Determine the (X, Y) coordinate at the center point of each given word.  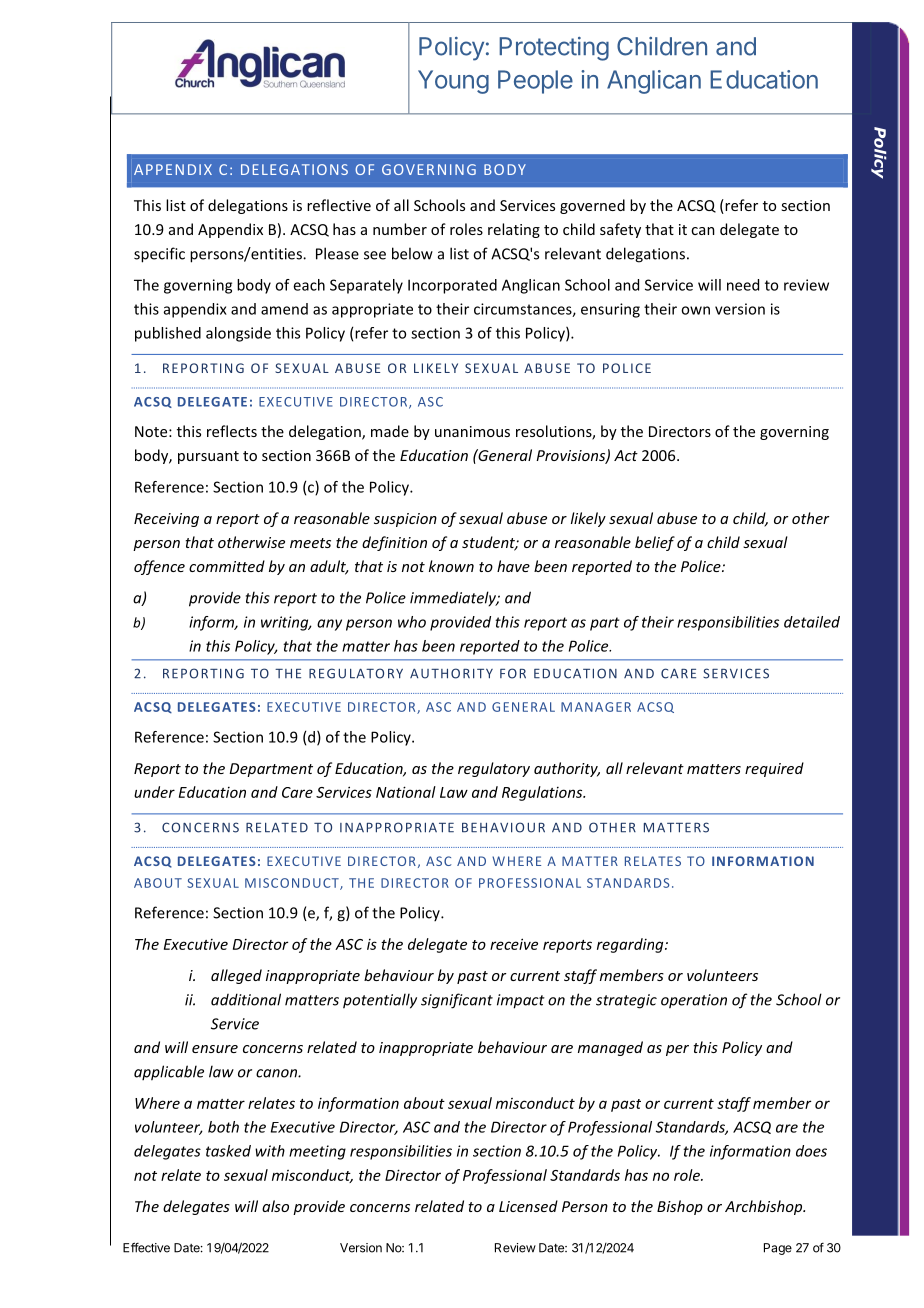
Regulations (543, 793)
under (154, 792)
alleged (236, 976)
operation (694, 1001)
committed (227, 566)
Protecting (554, 49)
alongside (238, 334)
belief (655, 543)
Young (453, 82)
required (774, 769)
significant (457, 1001)
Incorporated (452, 286)
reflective (339, 205)
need (743, 285)
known (451, 566)
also (275, 1206)
